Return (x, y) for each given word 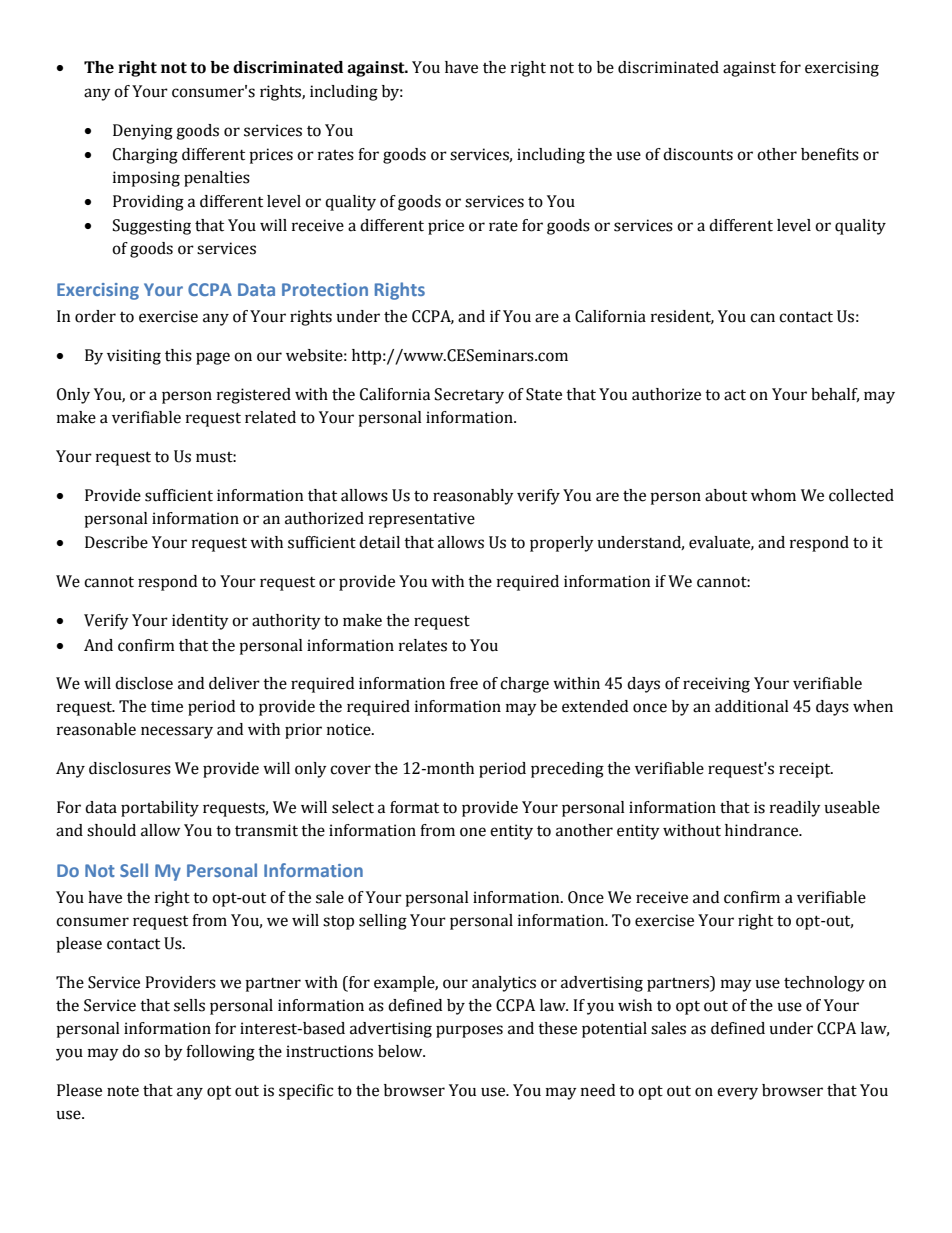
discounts (698, 154)
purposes (469, 1031)
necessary (177, 732)
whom (773, 495)
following (220, 1053)
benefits (830, 154)
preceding (567, 770)
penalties (217, 179)
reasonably (473, 497)
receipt (806, 770)
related (270, 417)
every (737, 1093)
